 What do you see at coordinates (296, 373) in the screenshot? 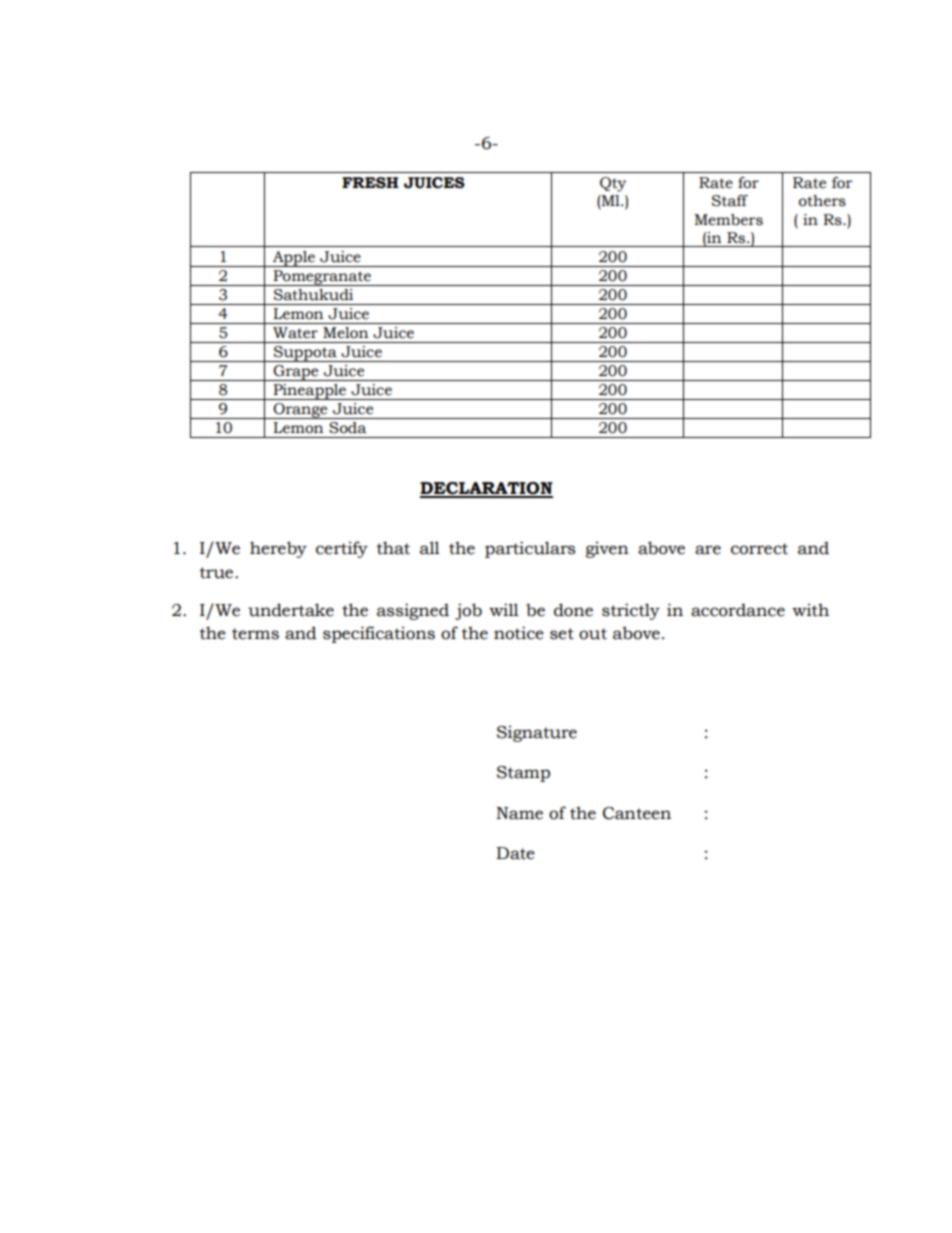
I see `Grape` at bounding box center [296, 373].
